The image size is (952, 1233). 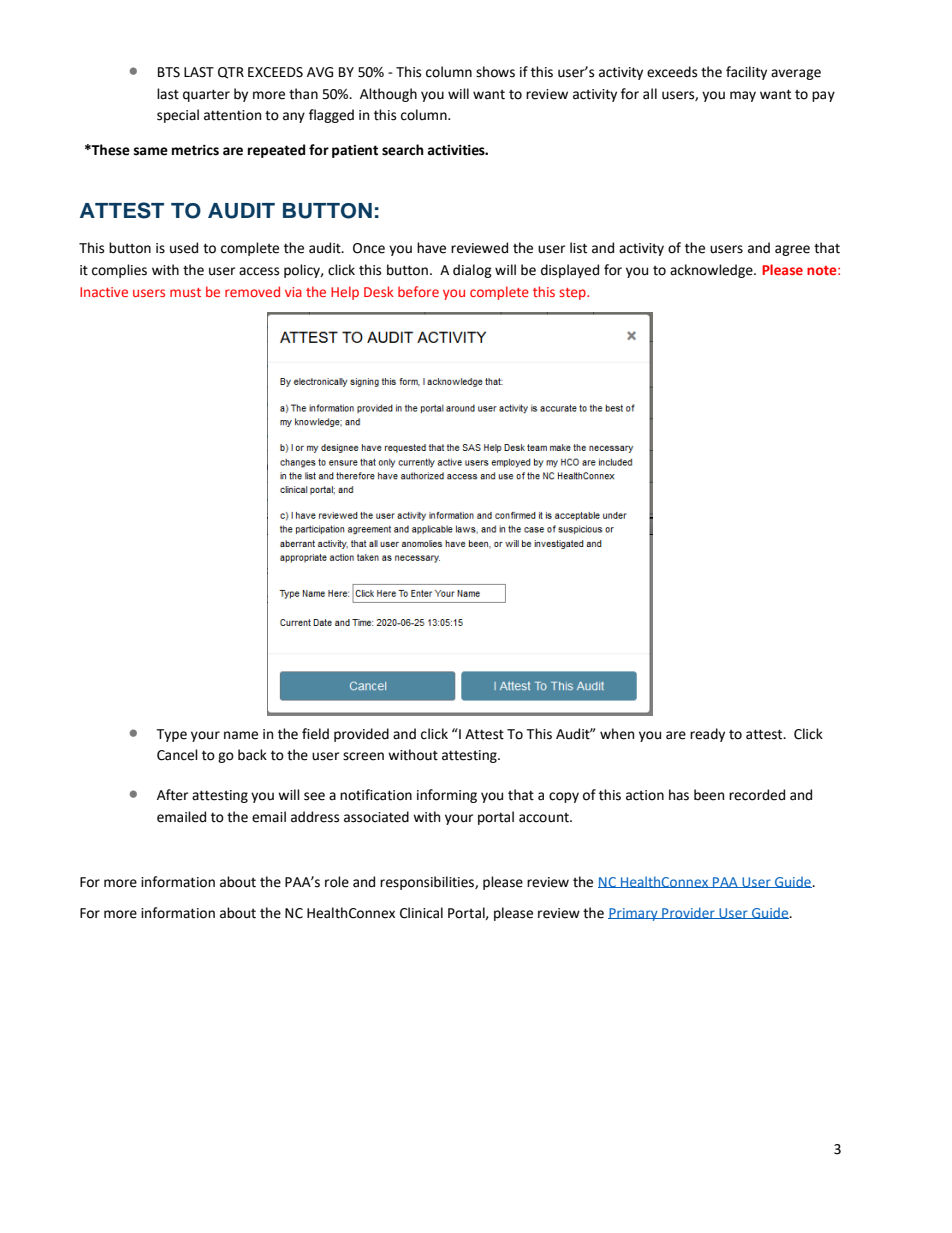 I want to click on before, so click(x=418, y=291).
